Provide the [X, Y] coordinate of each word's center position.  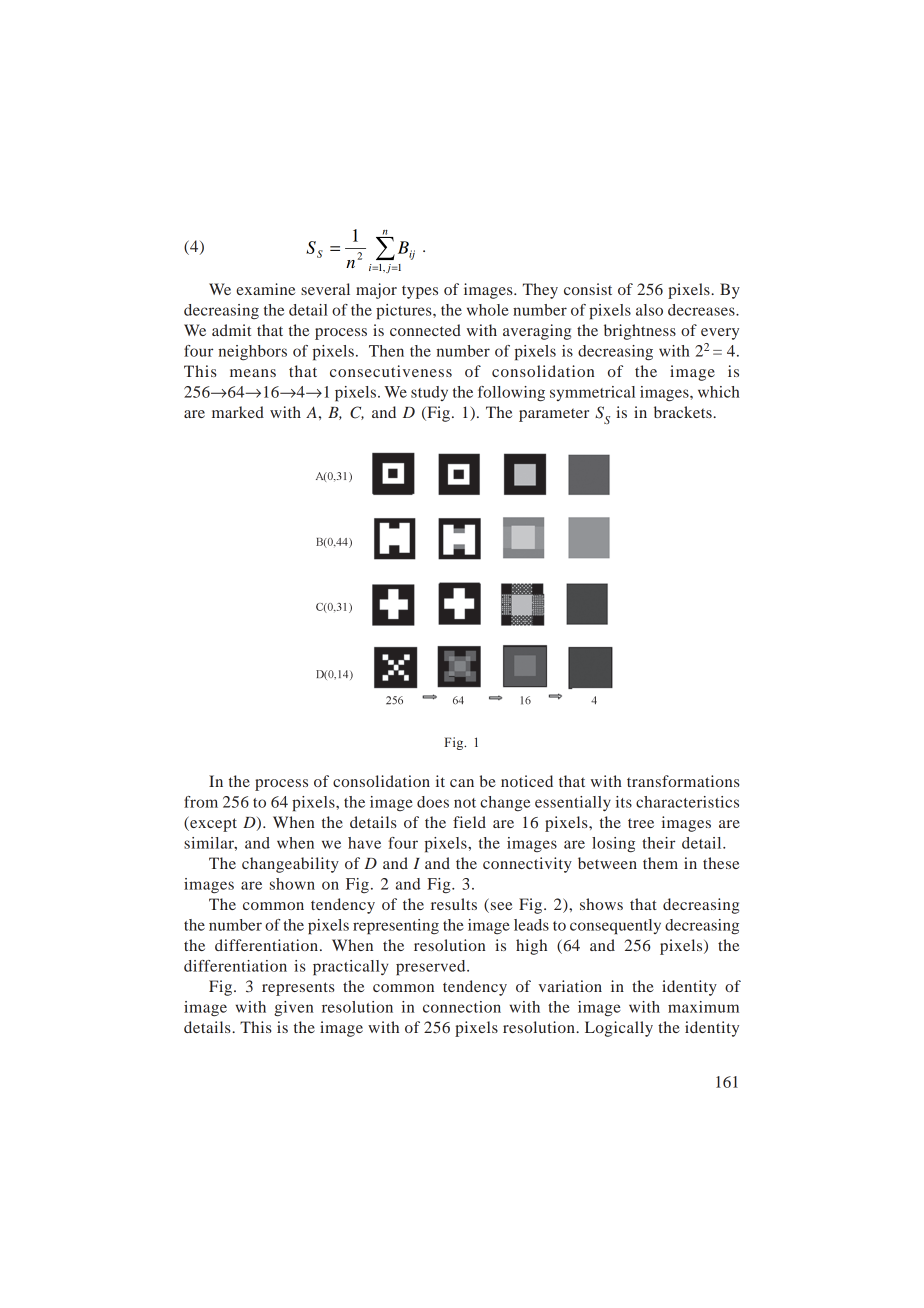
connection [462, 1007]
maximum [703, 1007]
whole [488, 310]
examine [265, 289]
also [649, 310]
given [293, 1009]
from [201, 802]
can [462, 783]
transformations [683, 781]
